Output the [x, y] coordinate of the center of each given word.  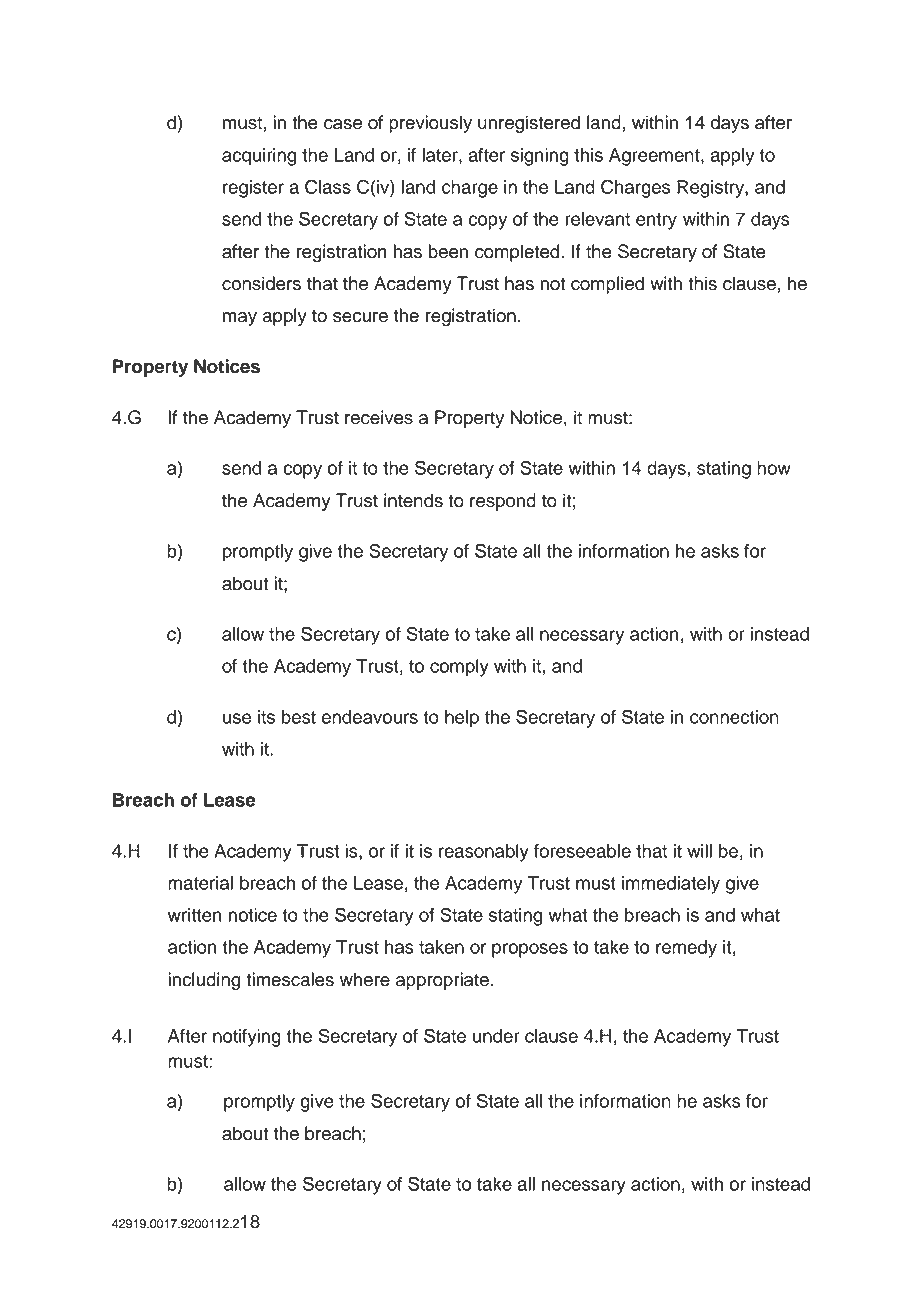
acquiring [259, 157]
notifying [247, 1038]
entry [656, 221]
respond [503, 502]
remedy [686, 949]
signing [540, 157]
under [496, 1036]
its [266, 717]
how [774, 468]
